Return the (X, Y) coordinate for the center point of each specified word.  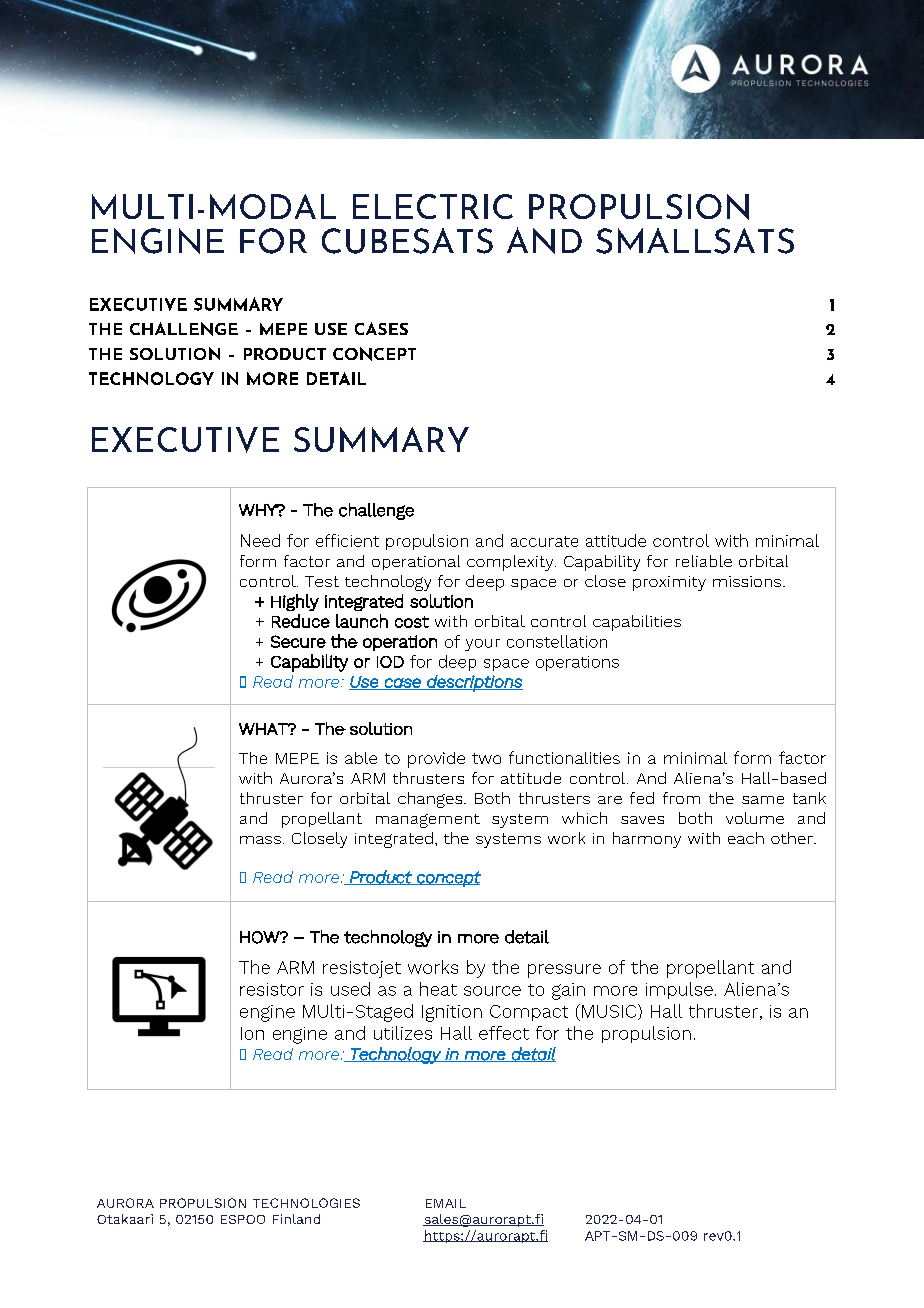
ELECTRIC (433, 206)
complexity (511, 563)
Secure (298, 641)
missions (747, 581)
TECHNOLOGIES (306, 1203)
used (350, 989)
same (763, 800)
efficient (347, 540)
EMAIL (446, 1203)
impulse (679, 990)
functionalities (564, 757)
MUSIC (610, 1012)
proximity (669, 583)
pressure (564, 971)
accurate (544, 541)
